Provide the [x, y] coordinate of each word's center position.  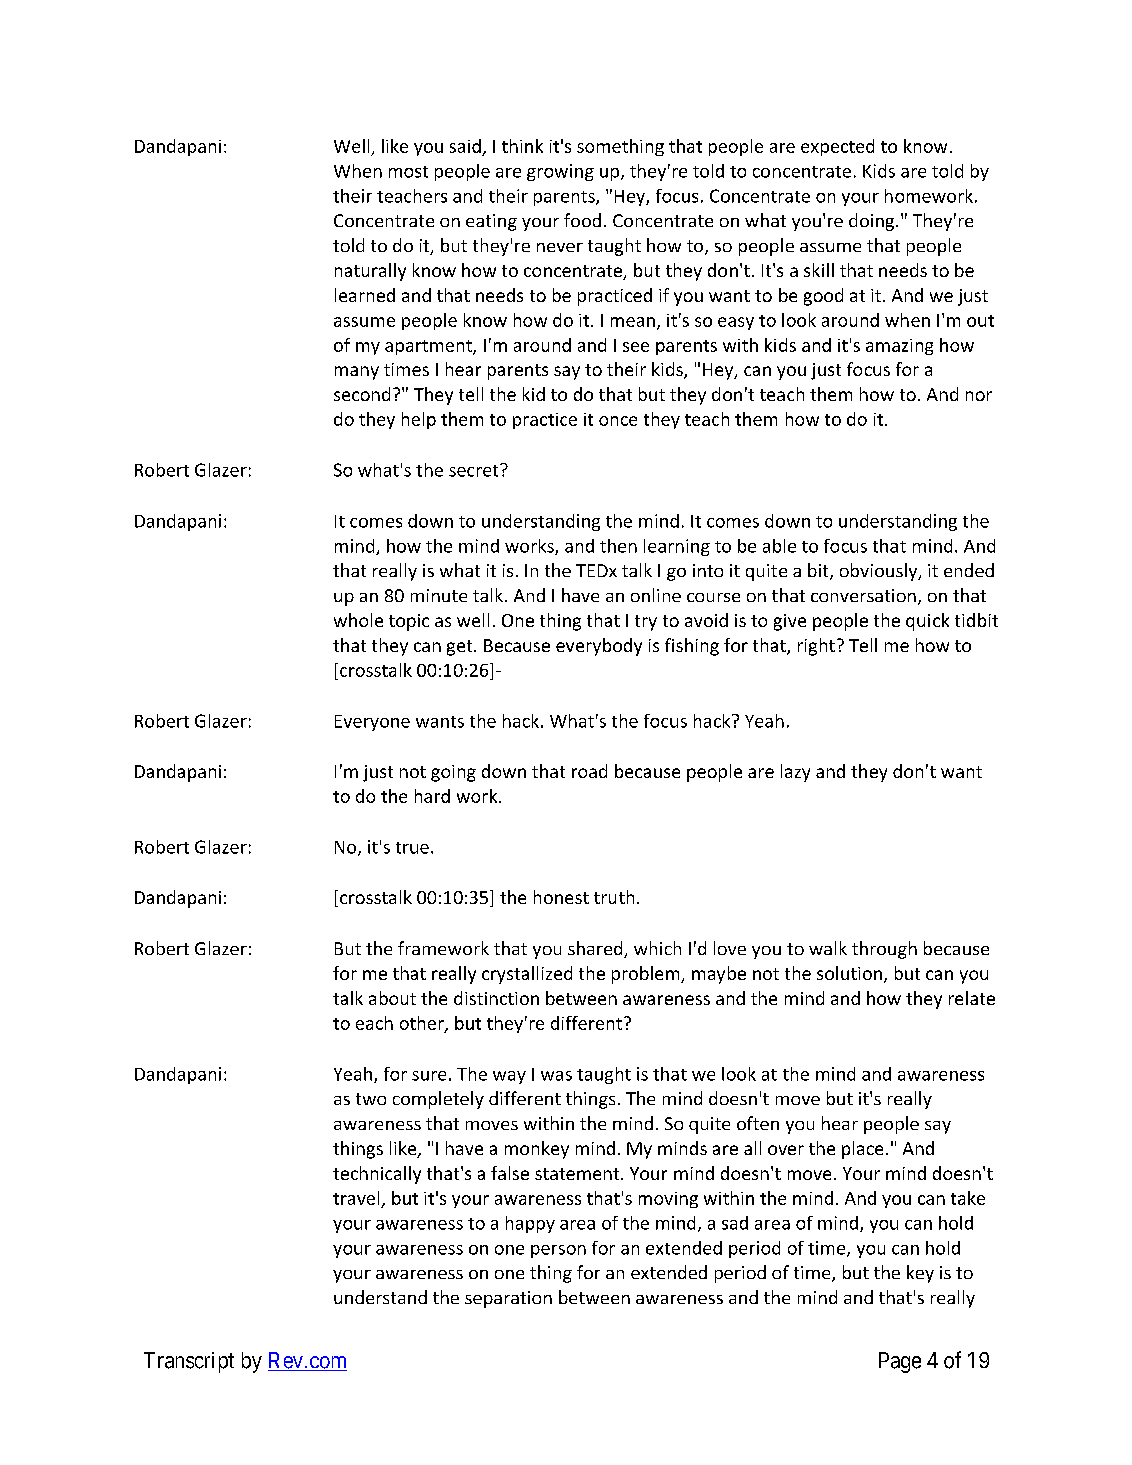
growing [560, 172]
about [392, 998]
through [884, 950]
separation [508, 1299]
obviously [880, 572]
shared [596, 949]
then [618, 546]
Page [900, 1362]
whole [358, 620]
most [408, 172]
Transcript [189, 1362]
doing [873, 222]
